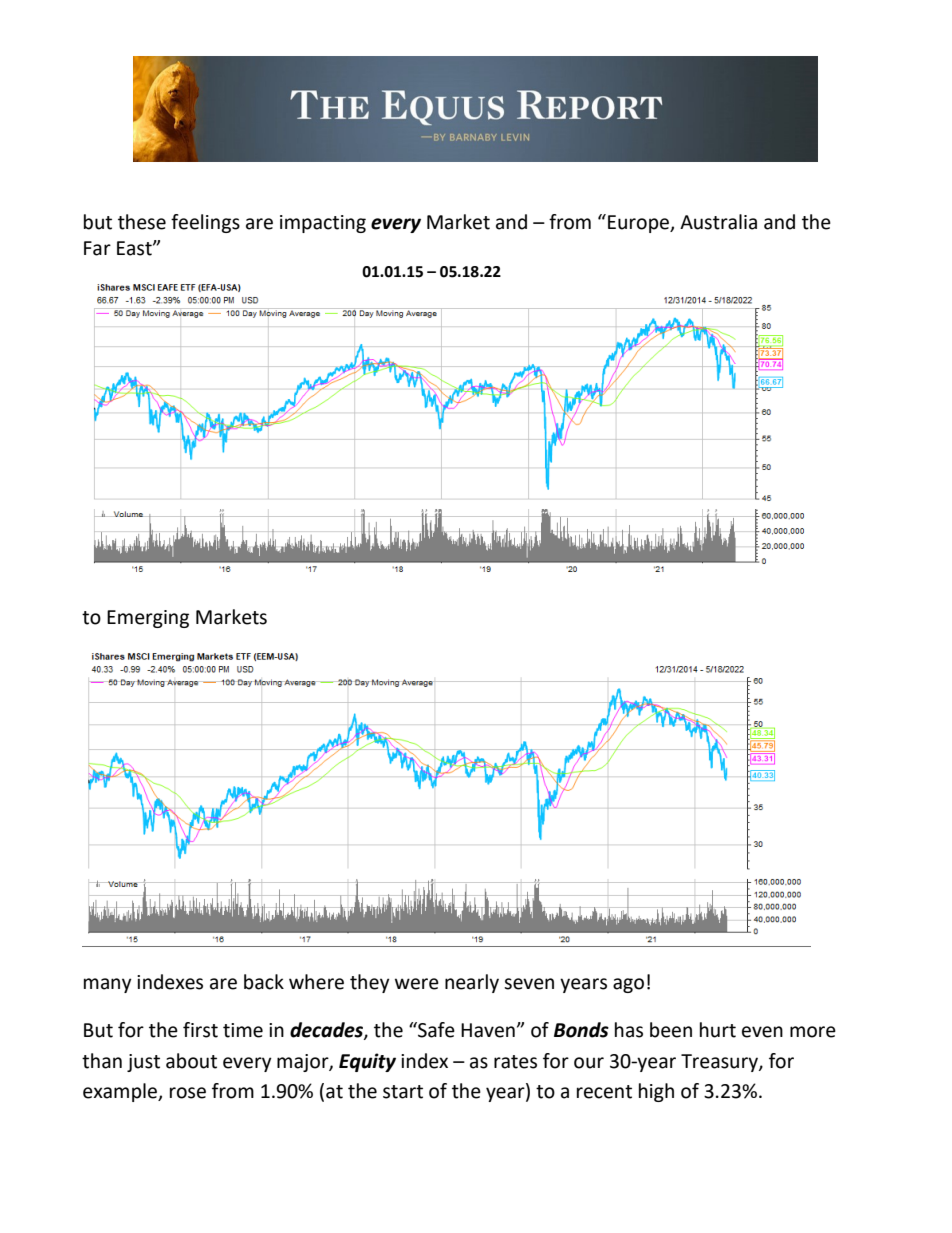 The image size is (952, 1233). I want to click on impacting, so click(323, 224).
